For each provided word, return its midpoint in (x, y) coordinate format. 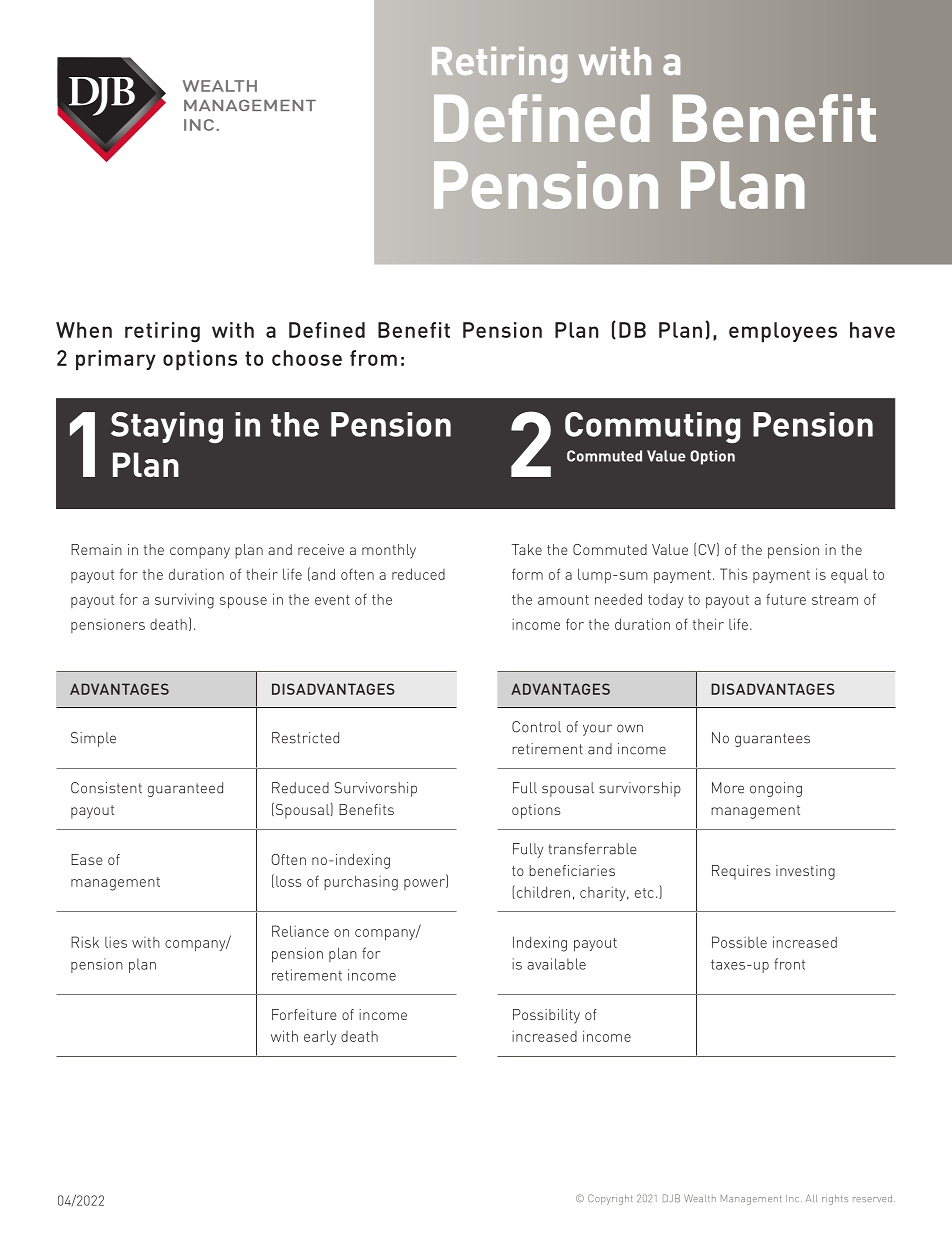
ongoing (776, 789)
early (320, 1037)
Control (536, 727)
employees (783, 332)
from (373, 358)
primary (116, 360)
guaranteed (185, 789)
